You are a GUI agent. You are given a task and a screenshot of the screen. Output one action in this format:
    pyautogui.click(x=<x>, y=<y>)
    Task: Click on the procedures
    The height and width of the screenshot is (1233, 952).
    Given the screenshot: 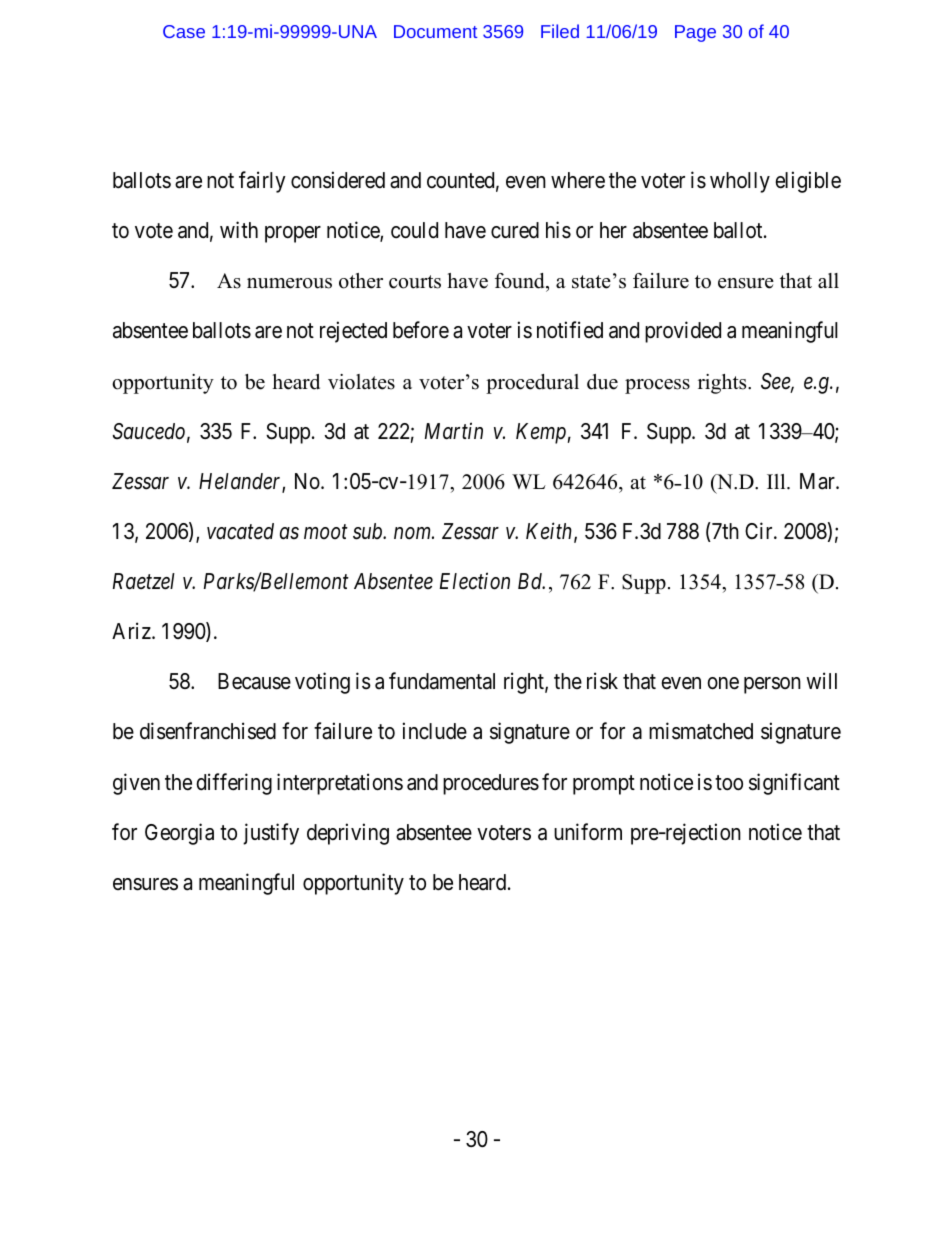 What is the action you would take?
    pyautogui.click(x=491, y=784)
